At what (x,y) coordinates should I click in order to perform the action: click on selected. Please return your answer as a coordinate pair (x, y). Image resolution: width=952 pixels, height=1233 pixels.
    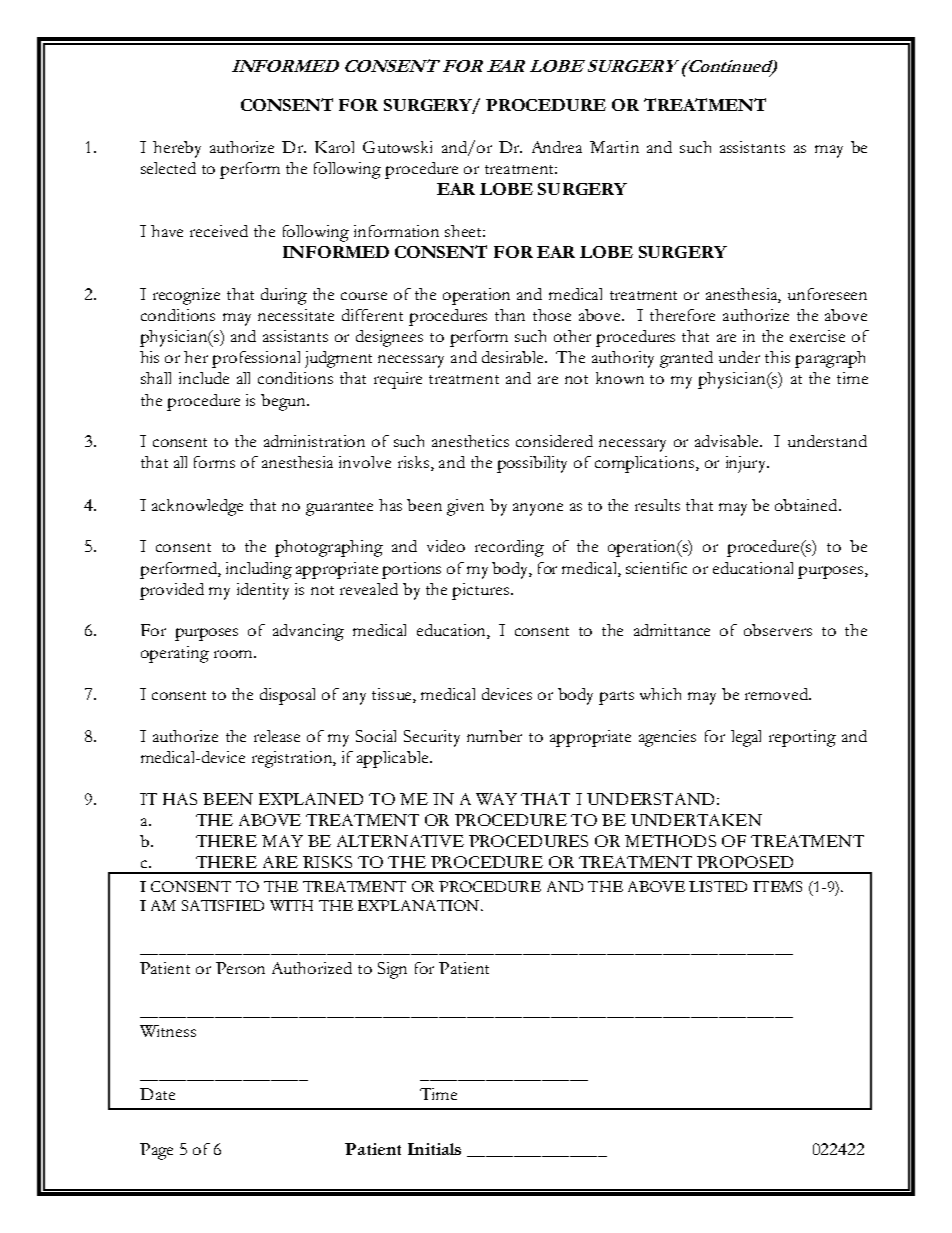
    Looking at the image, I should click on (168, 168).
